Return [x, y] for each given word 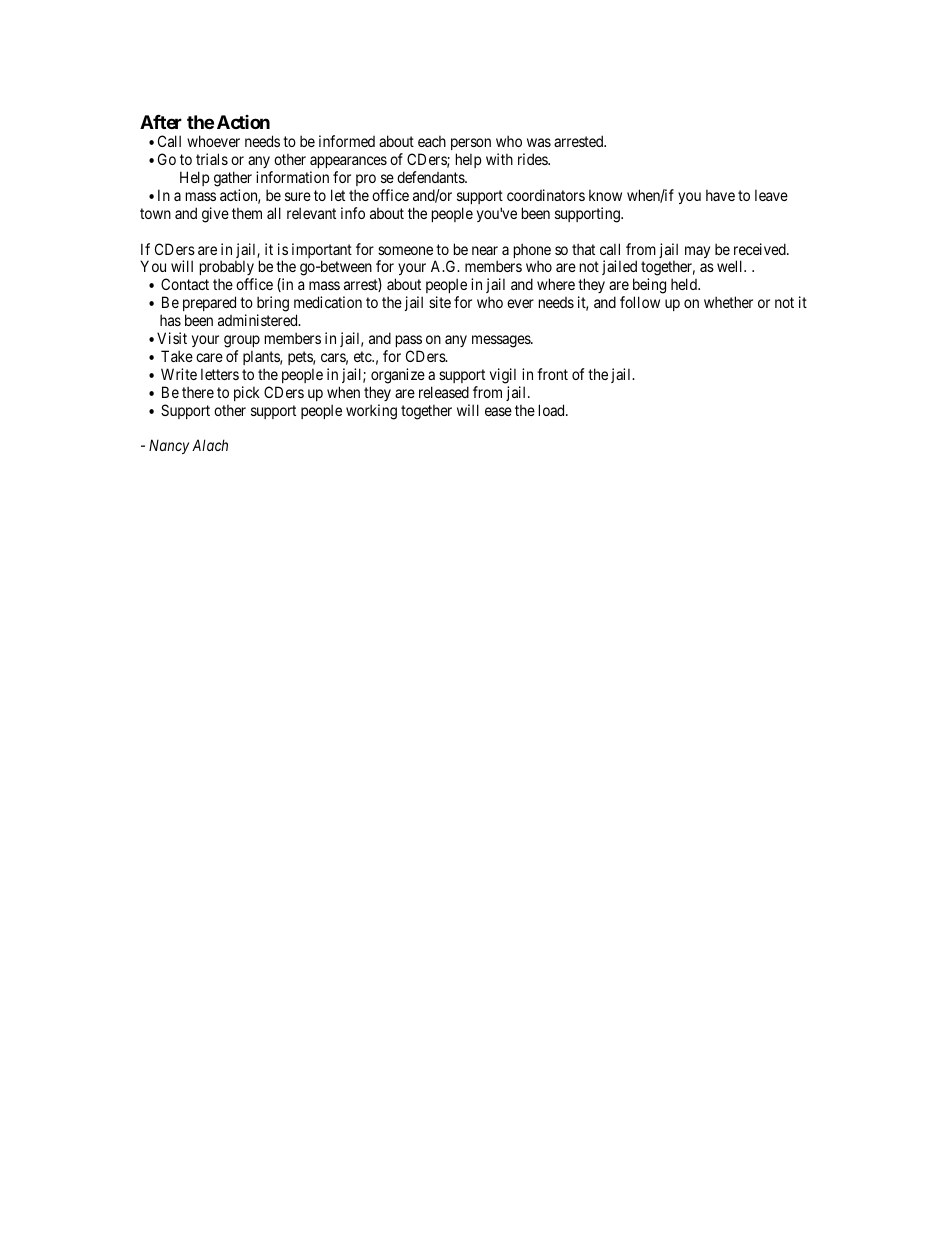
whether [728, 302]
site [440, 302]
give [215, 215]
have [720, 195]
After [161, 122]
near [485, 250]
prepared [209, 303]
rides [533, 159]
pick [247, 393]
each [432, 141]
